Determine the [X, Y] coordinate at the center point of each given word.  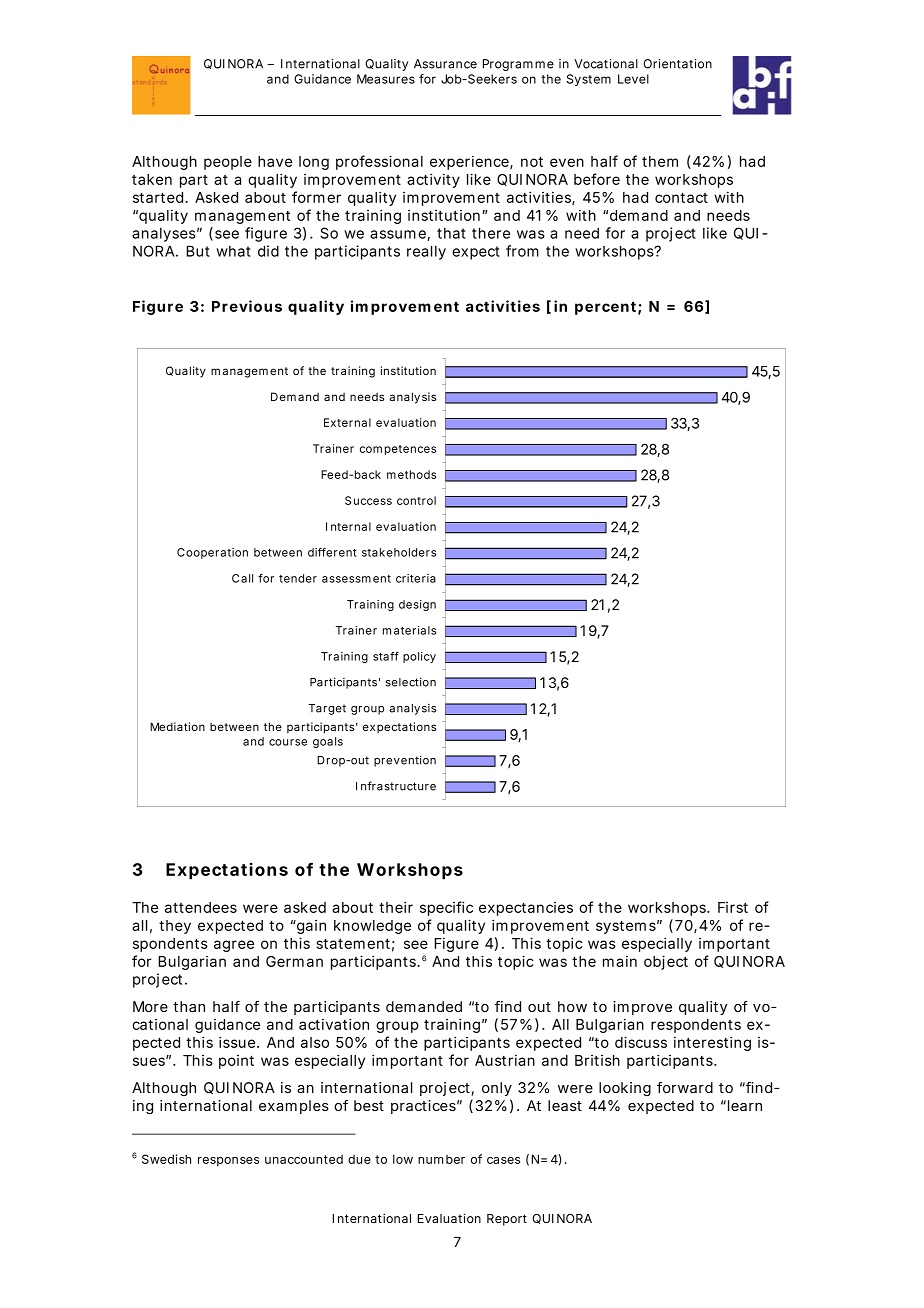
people [228, 163]
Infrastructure [396, 786]
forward [685, 1087]
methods [411, 474]
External [347, 422]
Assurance [445, 64]
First [733, 907]
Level [633, 79]
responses [228, 1162]
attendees [201, 907]
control [416, 500]
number [441, 1159]
